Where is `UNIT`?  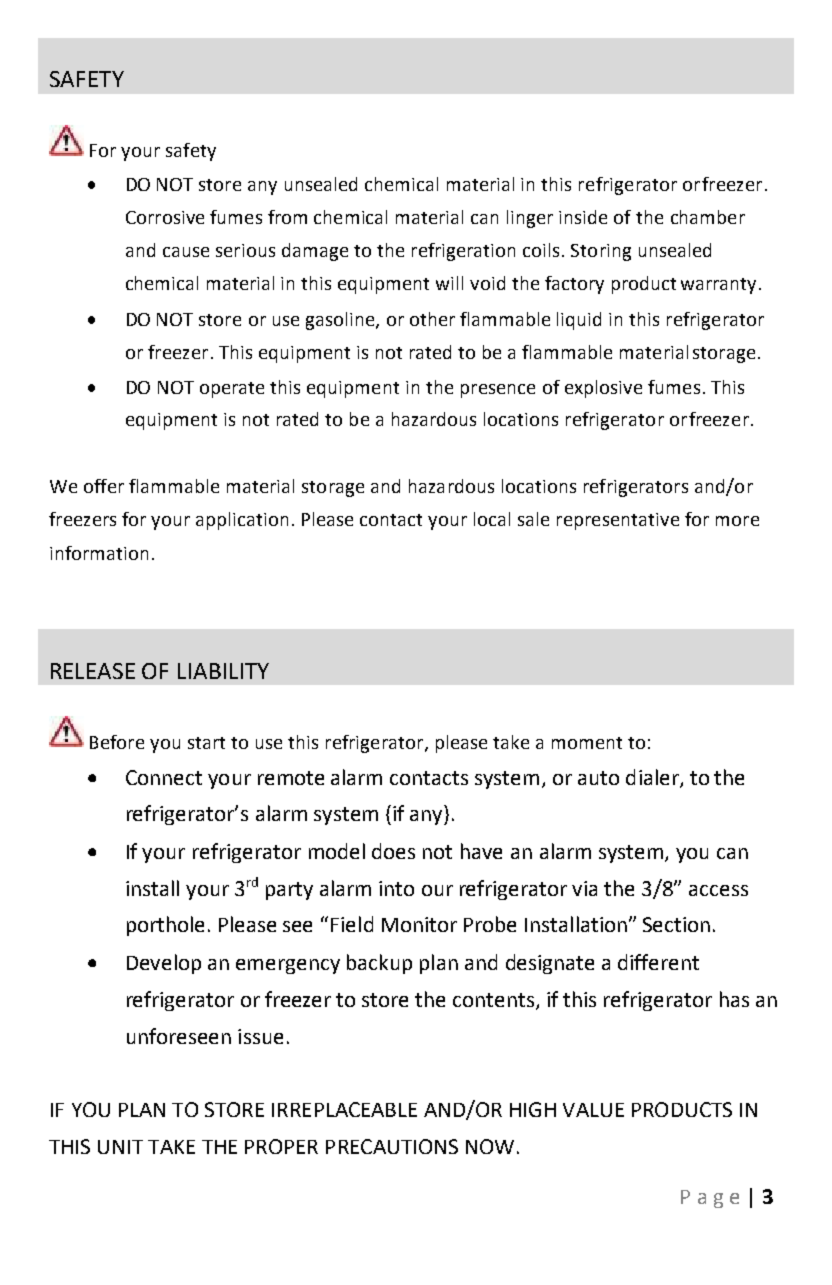
UNIT is located at coordinates (120, 1147).
